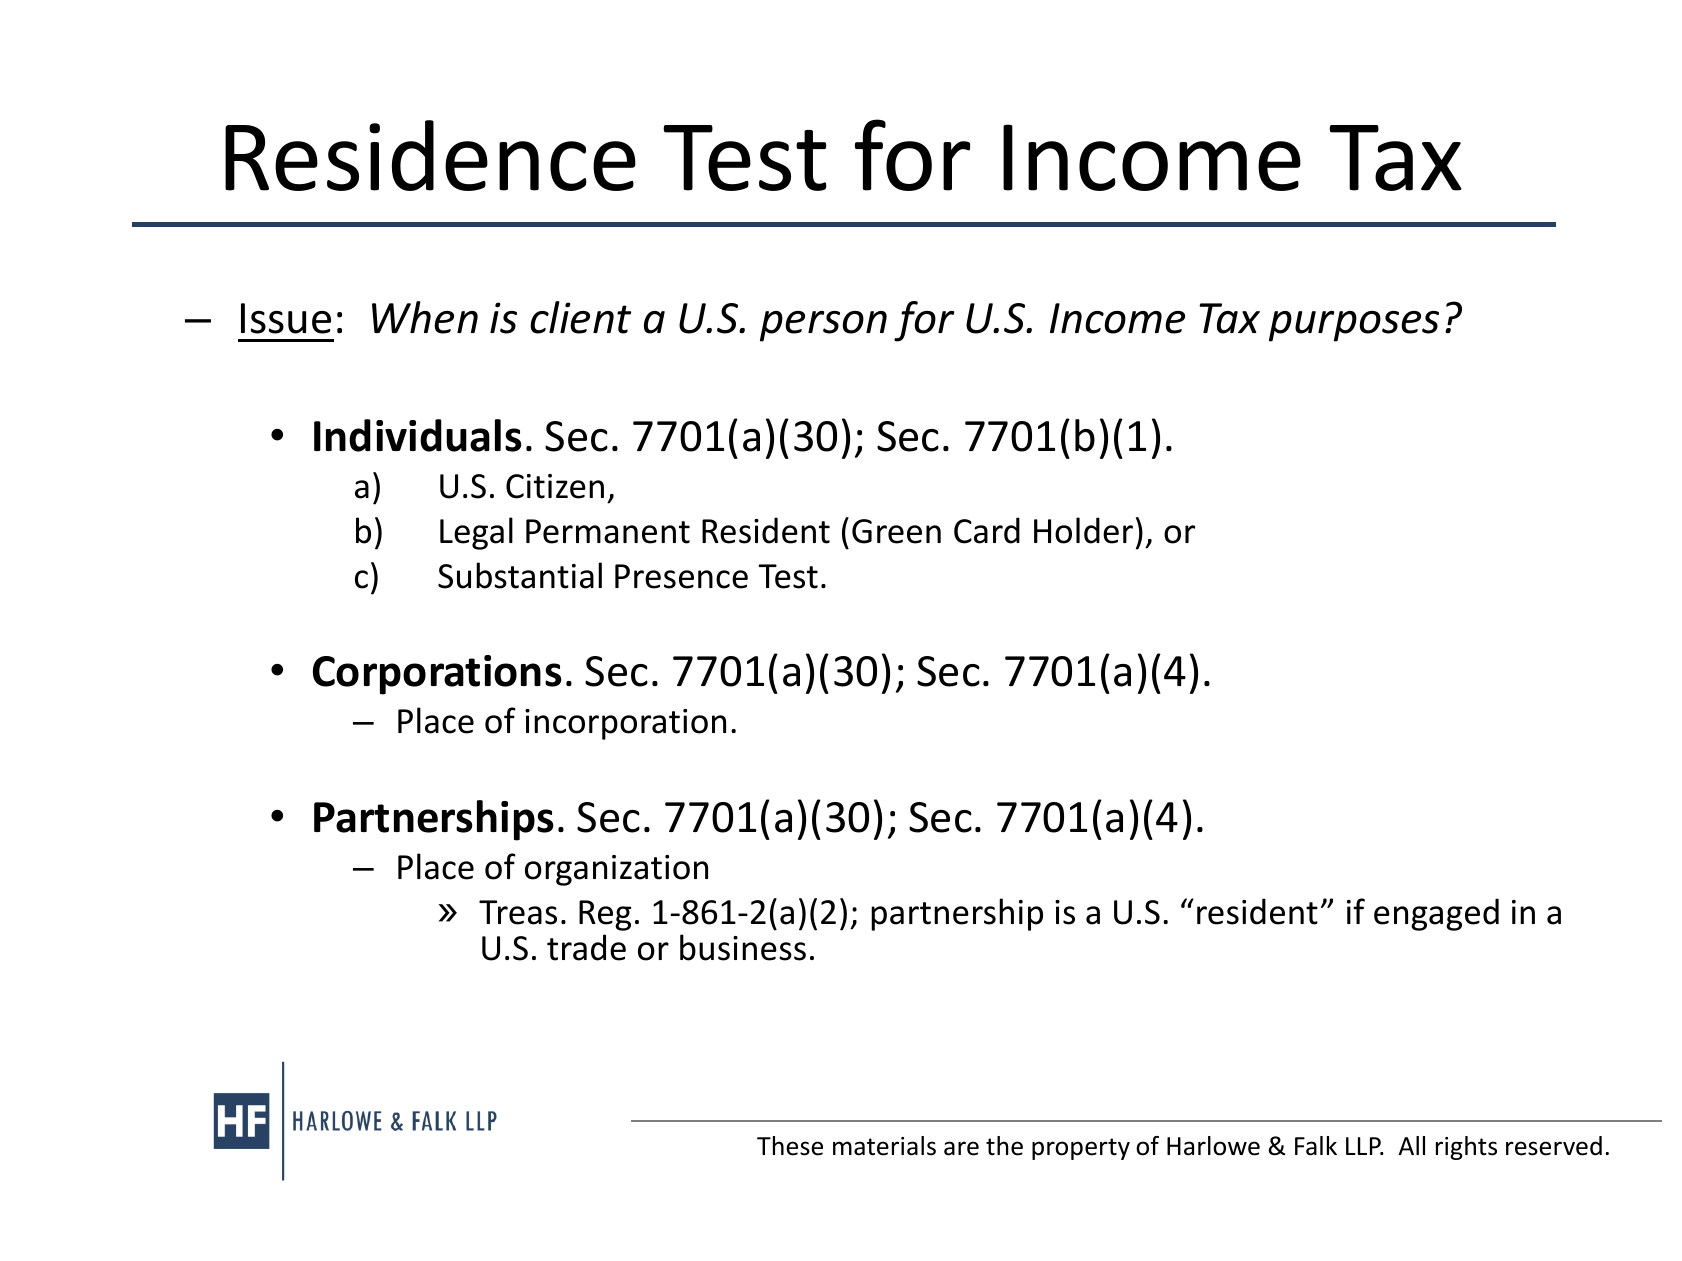 This screenshot has width=1682, height=1261. I want to click on person, so click(823, 326).
